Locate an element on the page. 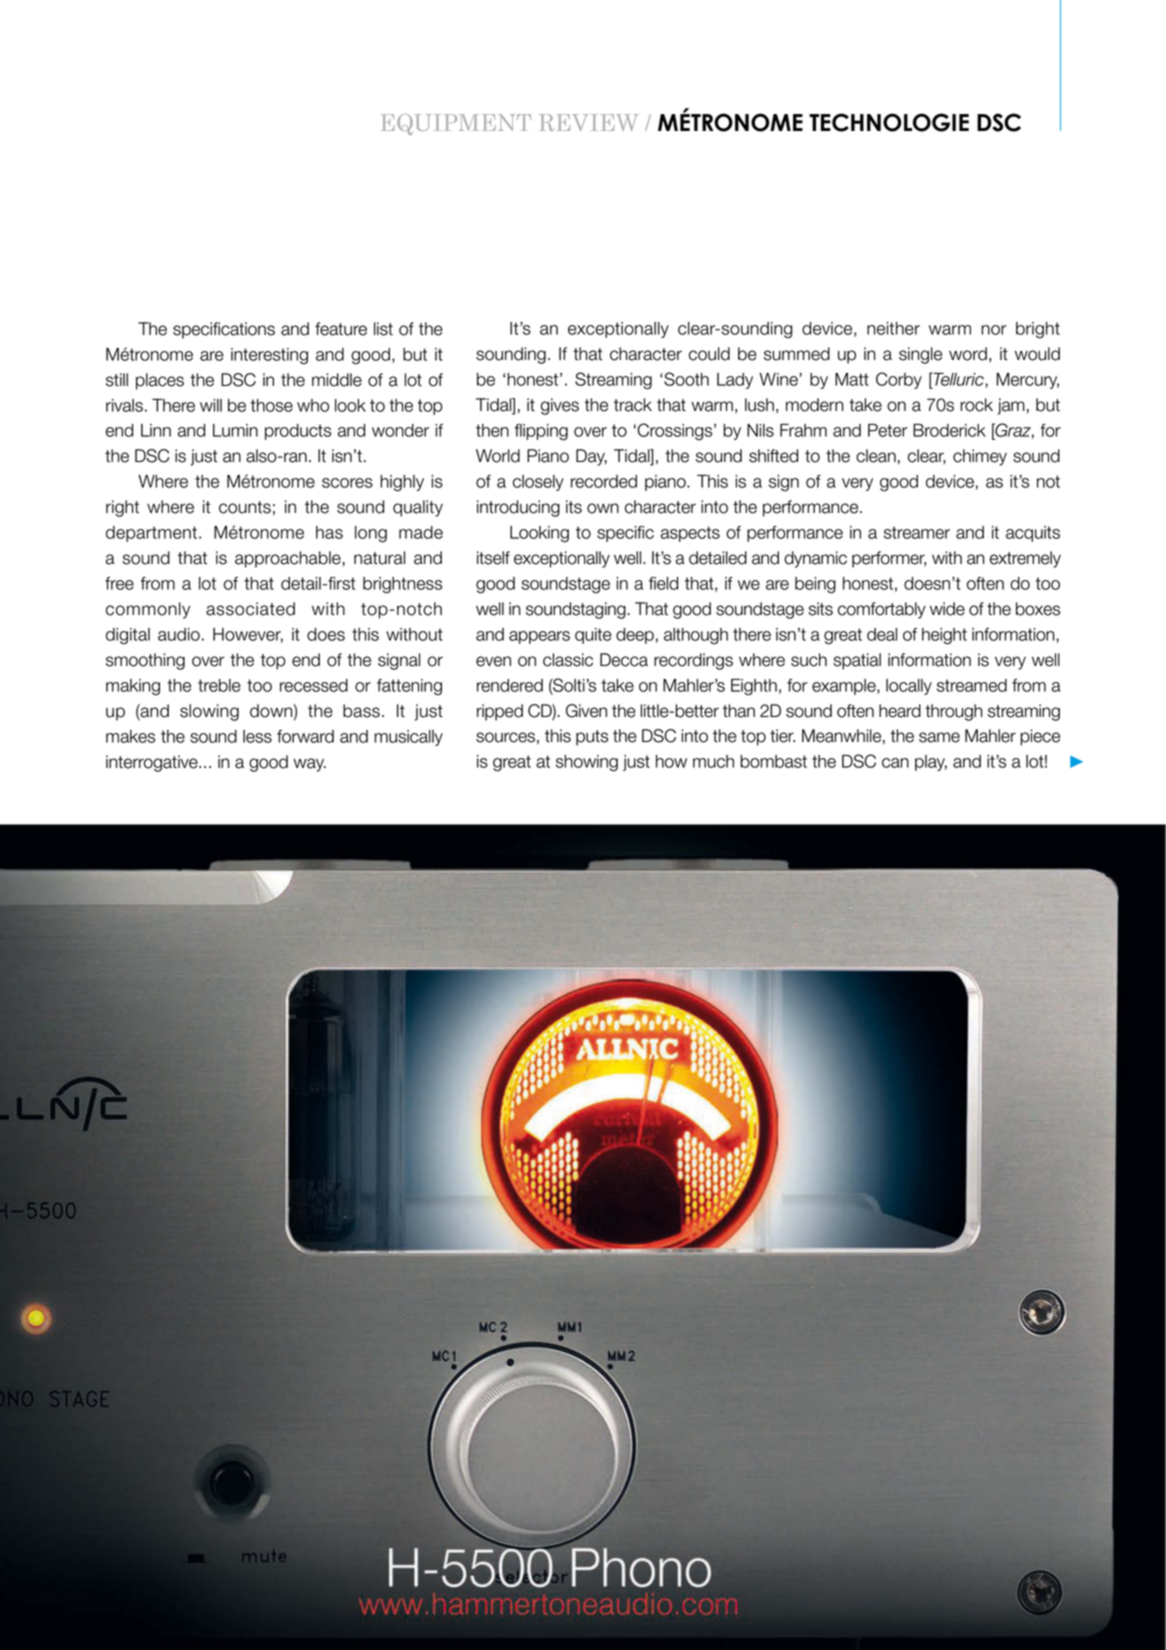 Image resolution: width=1166 pixels, height=1650 pixels. puts is located at coordinates (592, 738).
